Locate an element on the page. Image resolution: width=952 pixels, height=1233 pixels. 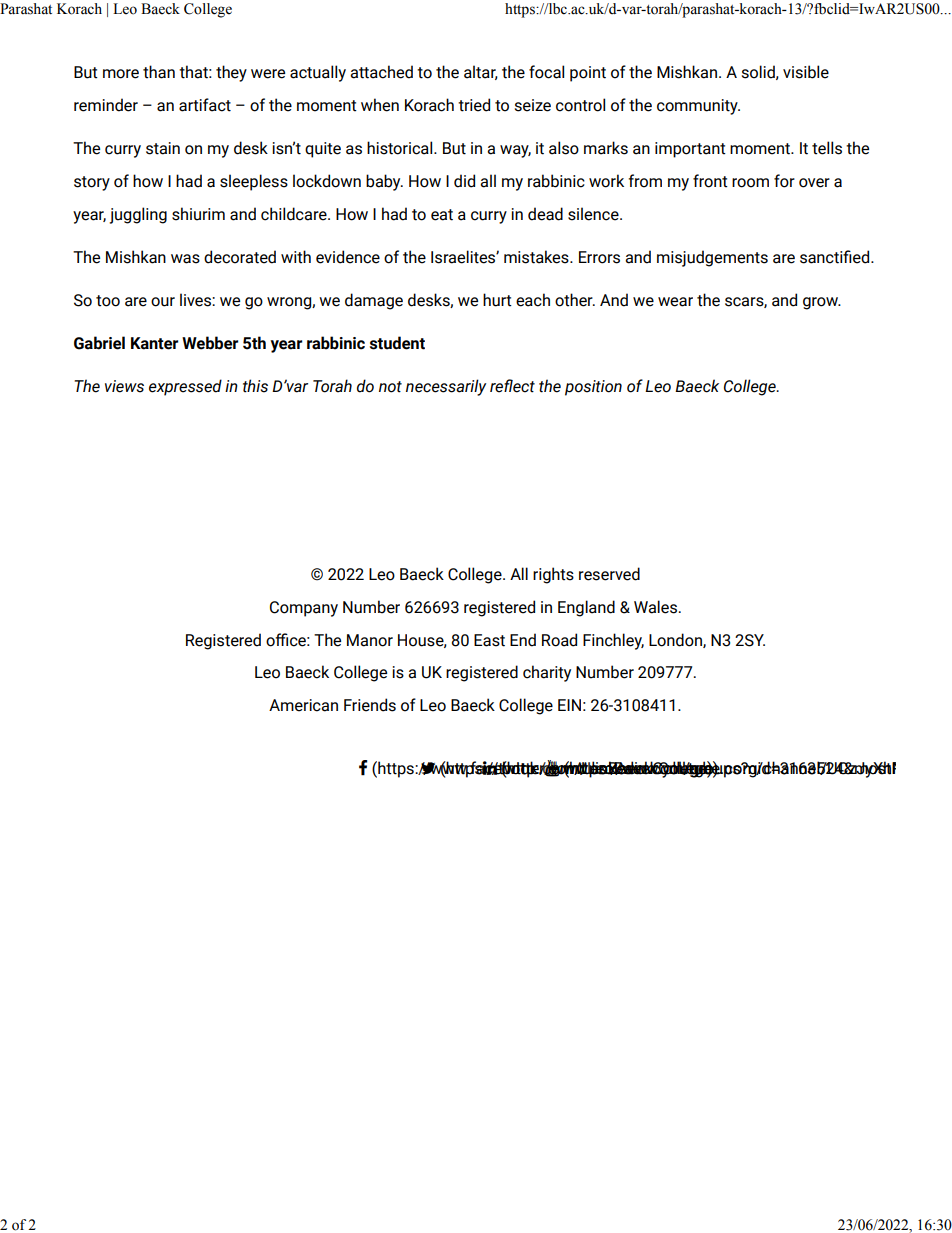
reserved is located at coordinates (609, 574).
